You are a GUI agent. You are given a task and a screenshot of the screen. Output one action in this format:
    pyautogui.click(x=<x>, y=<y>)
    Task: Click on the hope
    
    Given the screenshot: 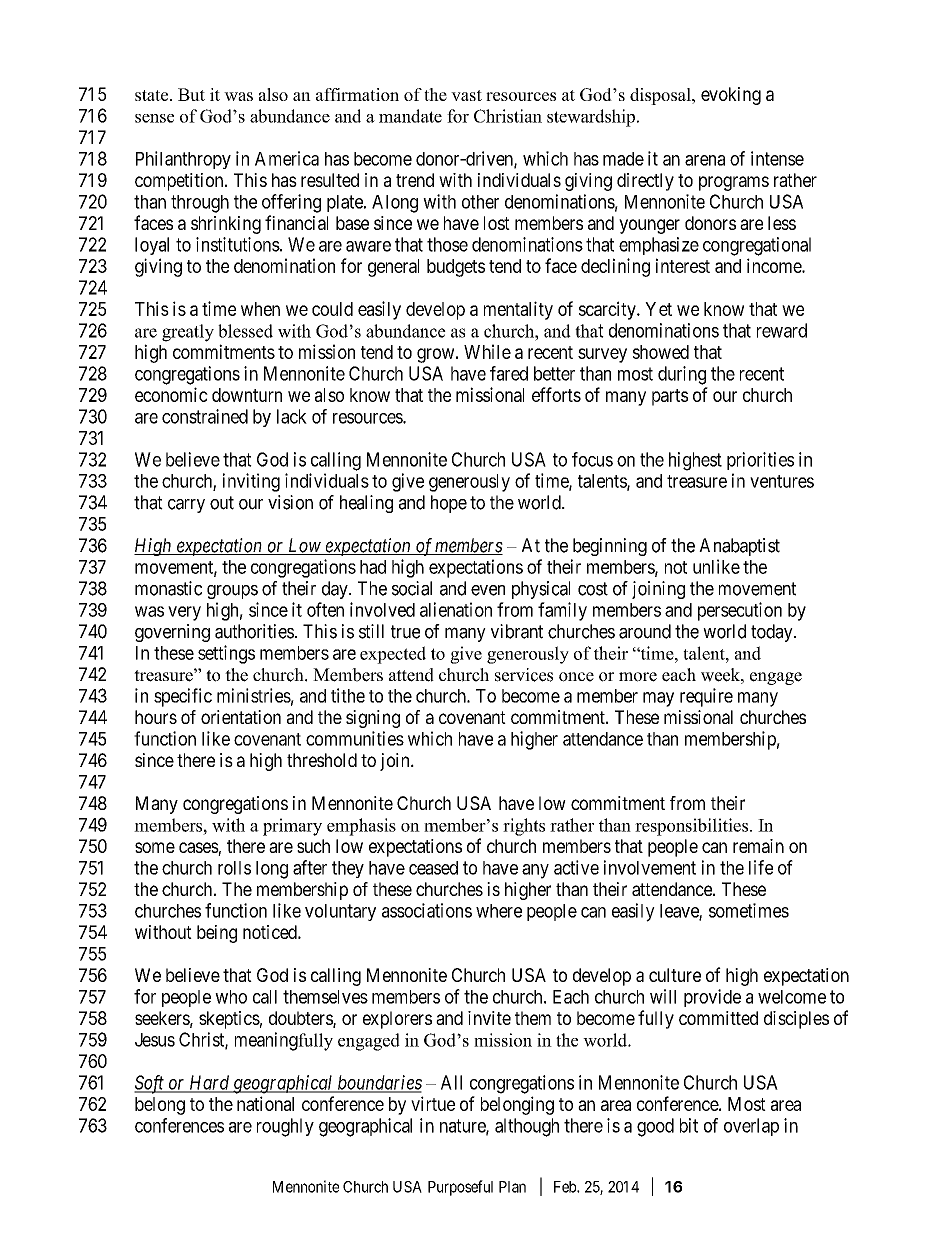 What is the action you would take?
    pyautogui.click(x=449, y=504)
